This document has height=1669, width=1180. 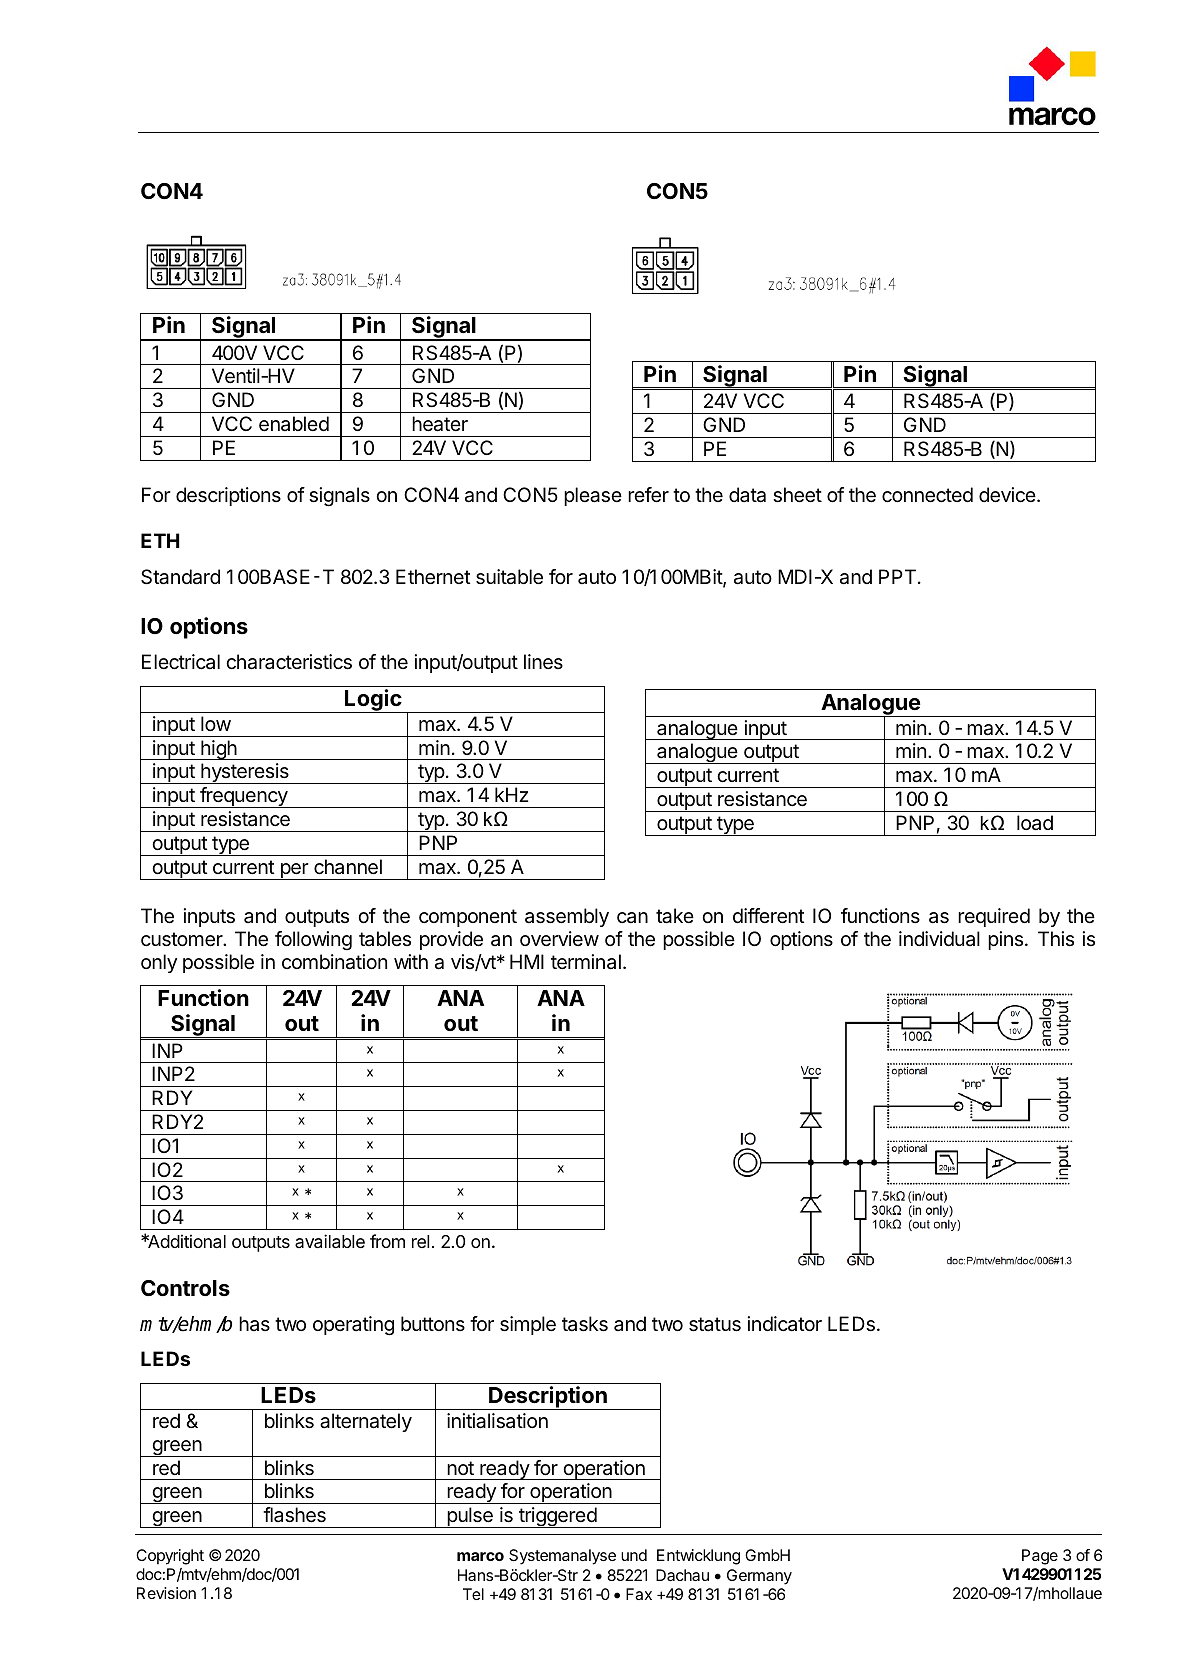 What do you see at coordinates (759, 1577) in the document?
I see `Germany` at bounding box center [759, 1577].
